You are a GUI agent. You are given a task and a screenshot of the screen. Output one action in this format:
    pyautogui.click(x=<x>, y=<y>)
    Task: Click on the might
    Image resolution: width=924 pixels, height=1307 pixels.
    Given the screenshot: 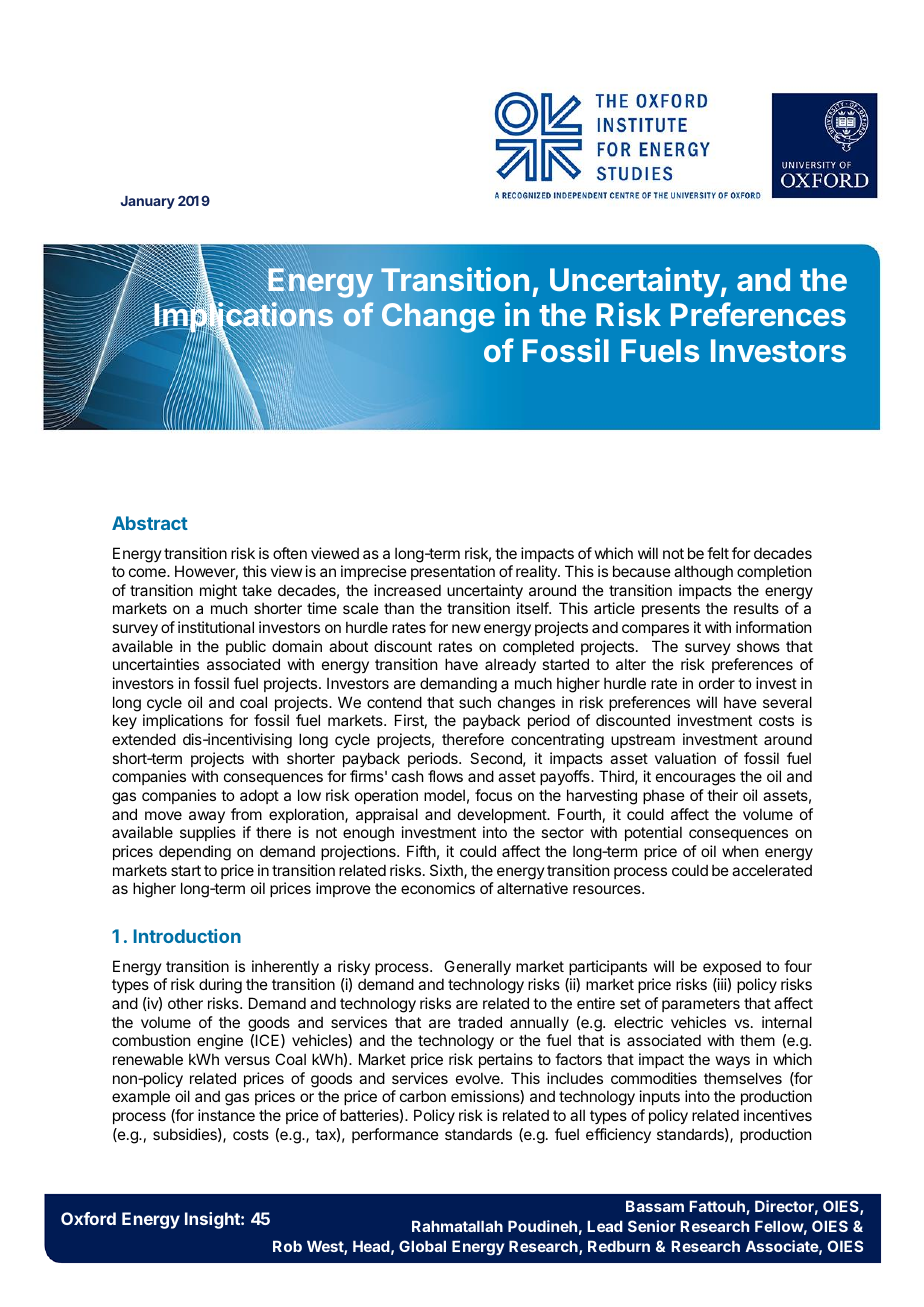 What is the action you would take?
    pyautogui.click(x=218, y=592)
